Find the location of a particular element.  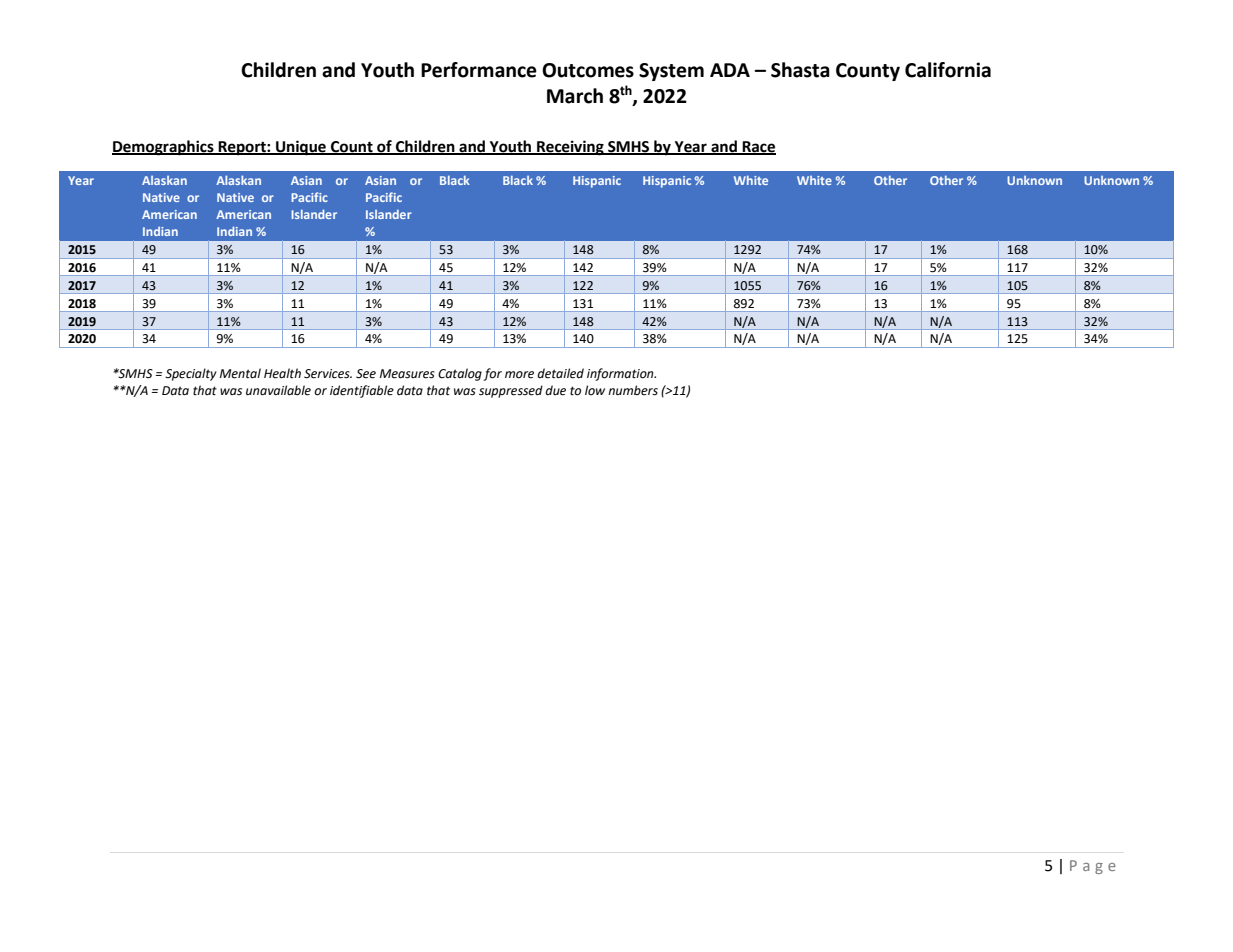

Demographics is located at coordinates (164, 148).
